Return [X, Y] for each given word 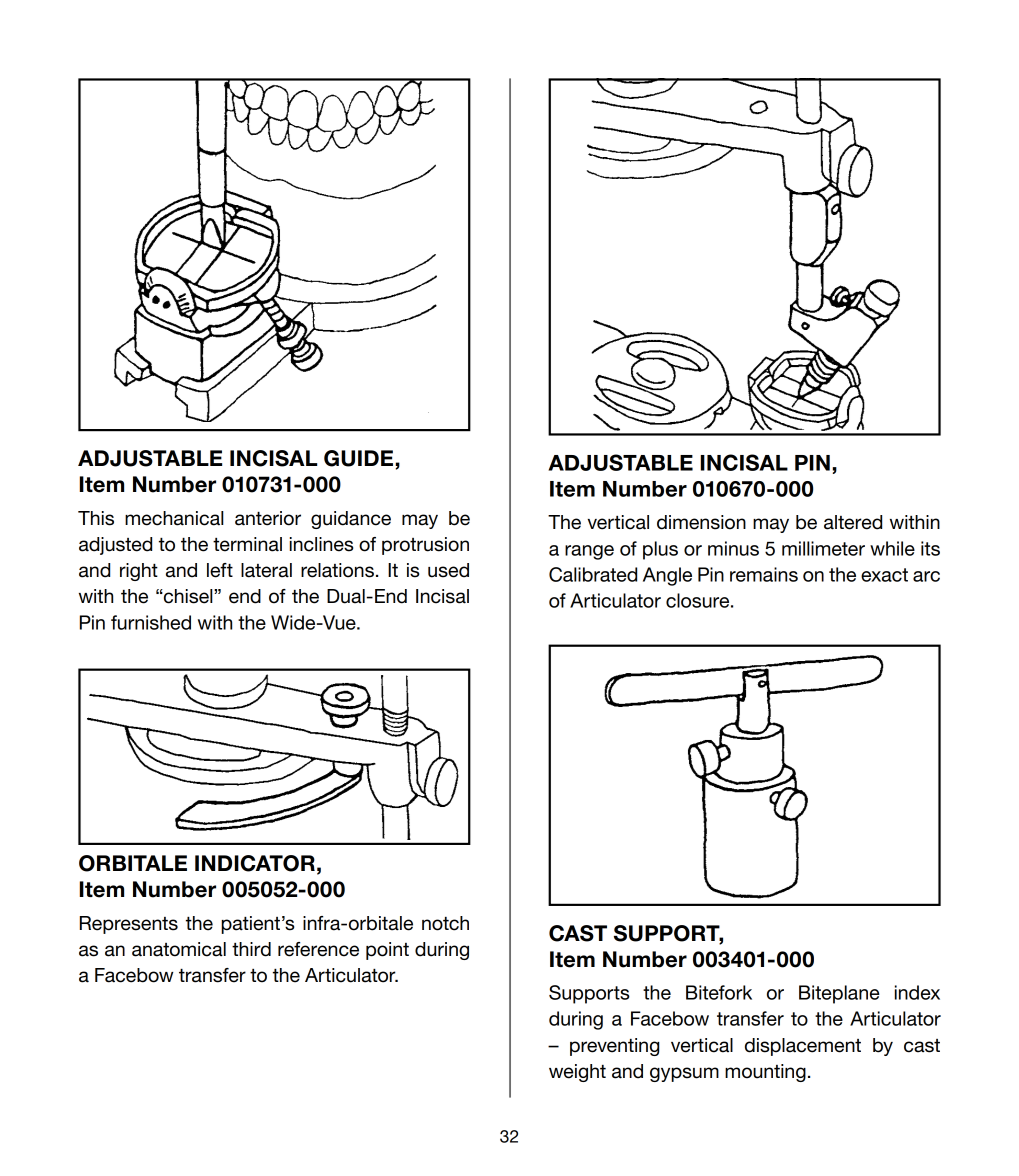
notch [445, 923]
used [448, 570]
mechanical [174, 518]
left [220, 570]
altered [853, 522]
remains [764, 574]
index [917, 992]
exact [884, 575]
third [251, 949]
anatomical [179, 949]
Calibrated [593, 574]
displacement [803, 1047]
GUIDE [358, 458]
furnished [151, 622]
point [387, 951]
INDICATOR [255, 863]
